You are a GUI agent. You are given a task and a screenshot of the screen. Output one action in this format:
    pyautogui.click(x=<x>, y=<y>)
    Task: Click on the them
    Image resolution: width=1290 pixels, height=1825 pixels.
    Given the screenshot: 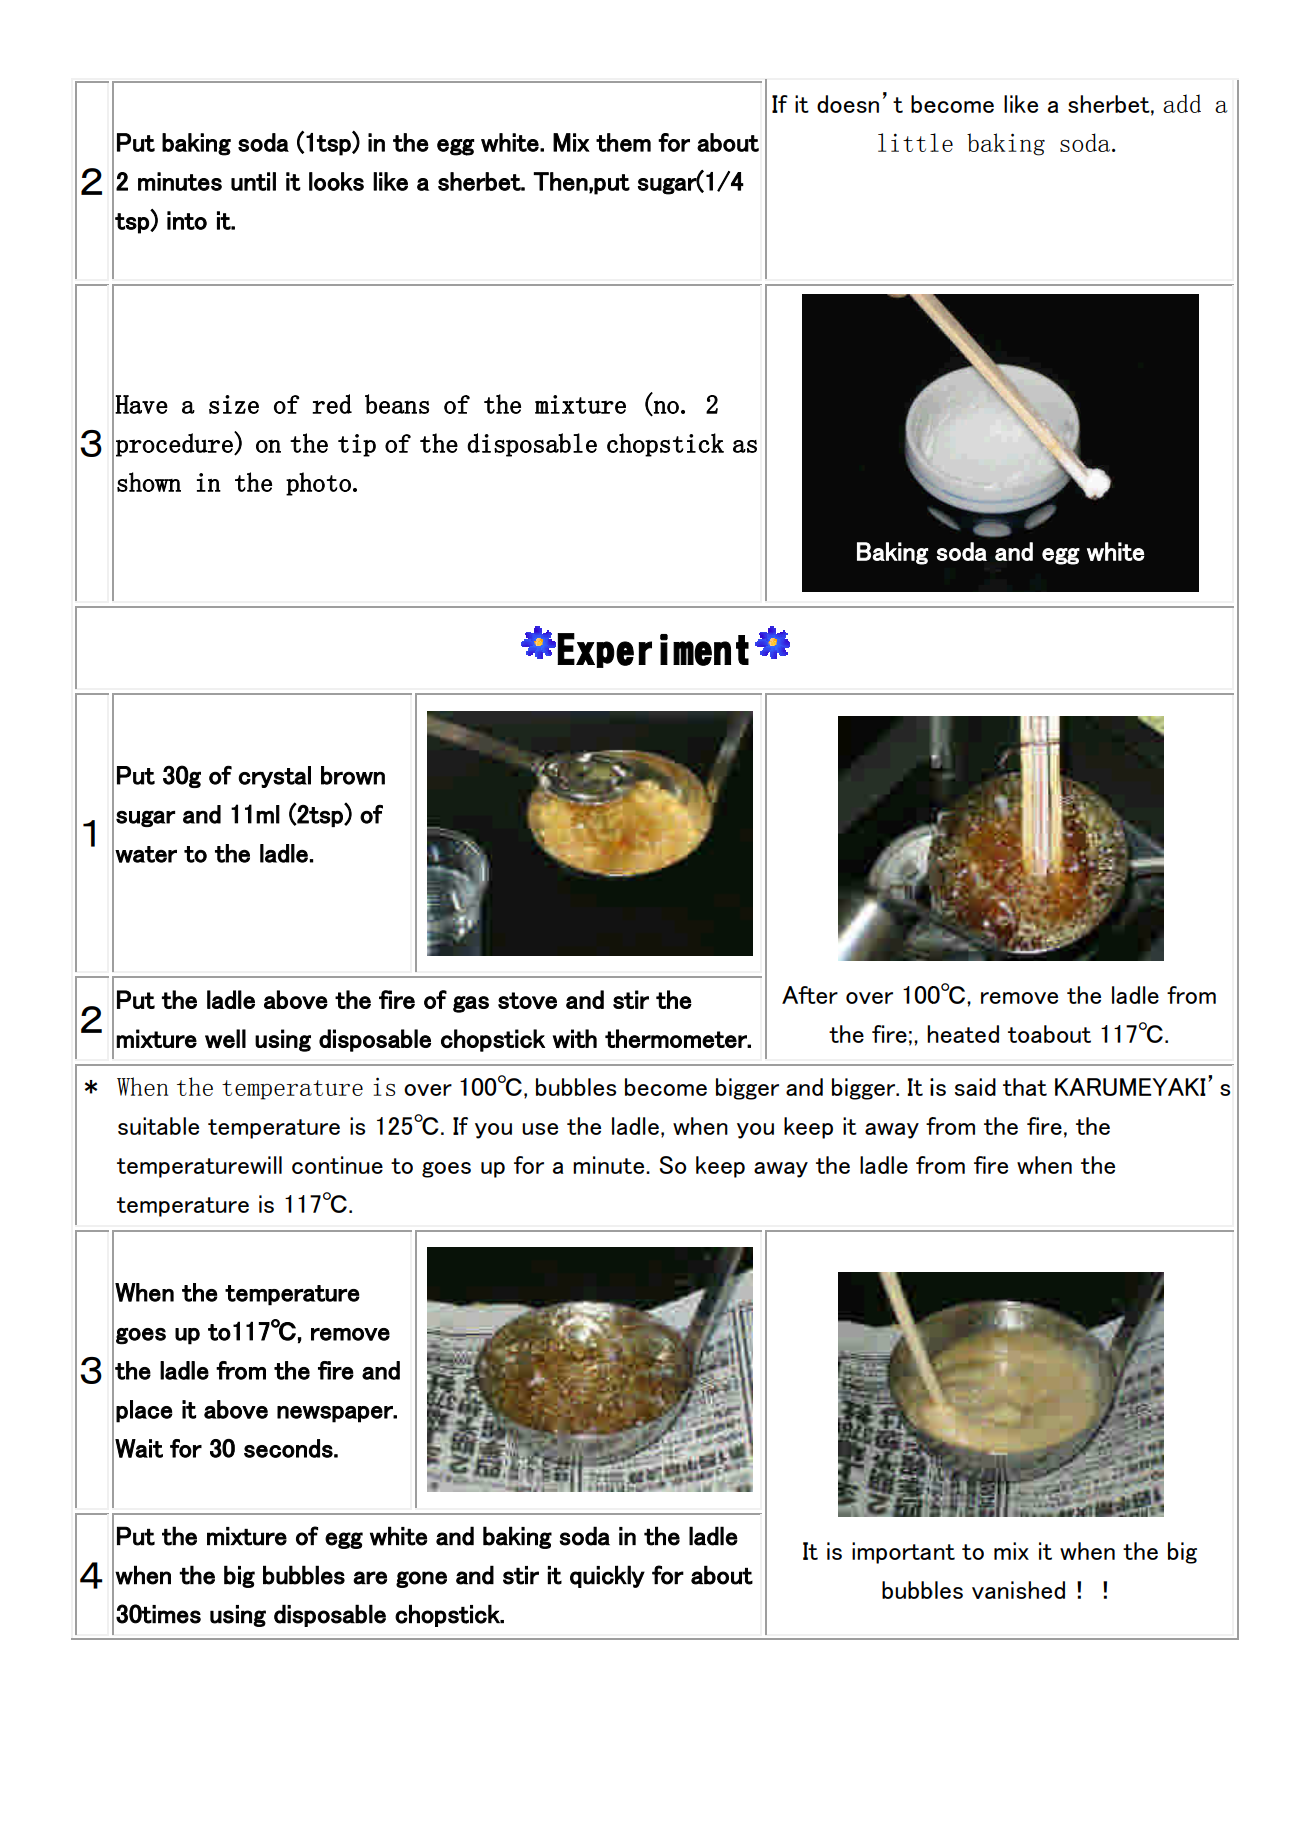 What is the action you would take?
    pyautogui.click(x=623, y=142)
